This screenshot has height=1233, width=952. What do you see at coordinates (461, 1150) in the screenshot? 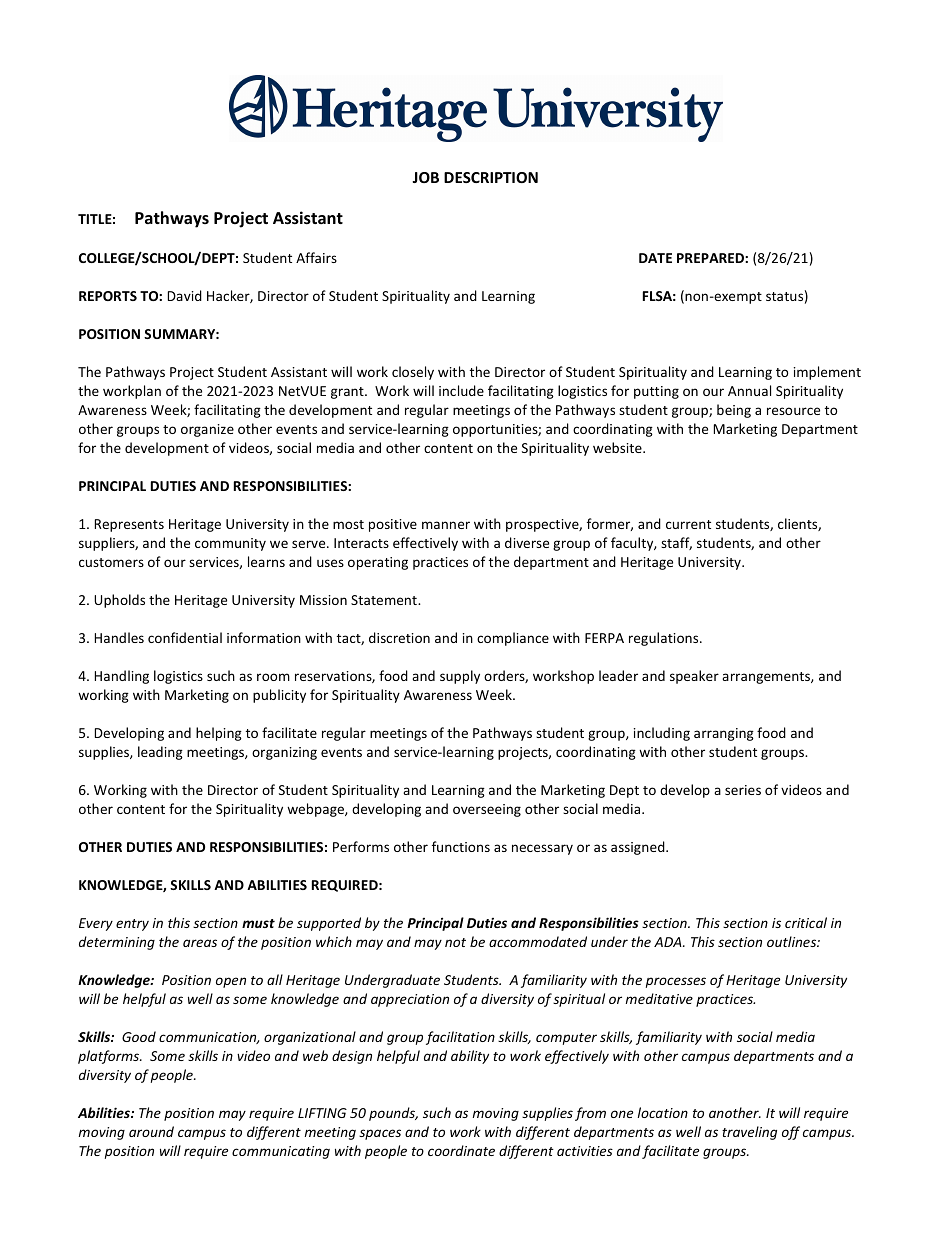
I see `coordinate` at bounding box center [461, 1150].
